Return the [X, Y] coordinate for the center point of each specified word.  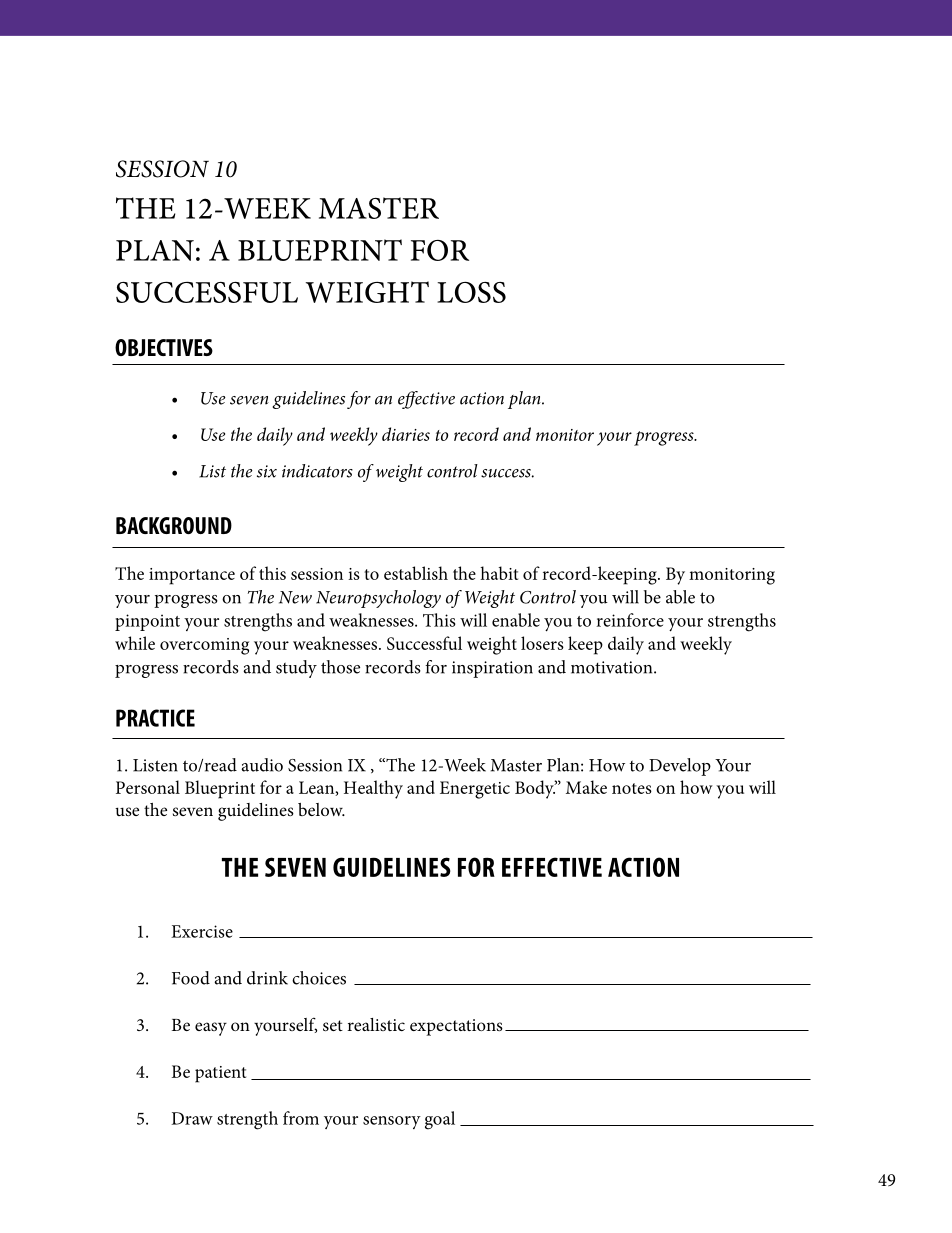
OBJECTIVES [164, 347]
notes [632, 788]
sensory [392, 1122]
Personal [148, 787]
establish [416, 573]
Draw [192, 1118]
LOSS [471, 292]
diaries [406, 434]
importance [192, 576]
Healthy [373, 789]
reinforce [630, 620]
